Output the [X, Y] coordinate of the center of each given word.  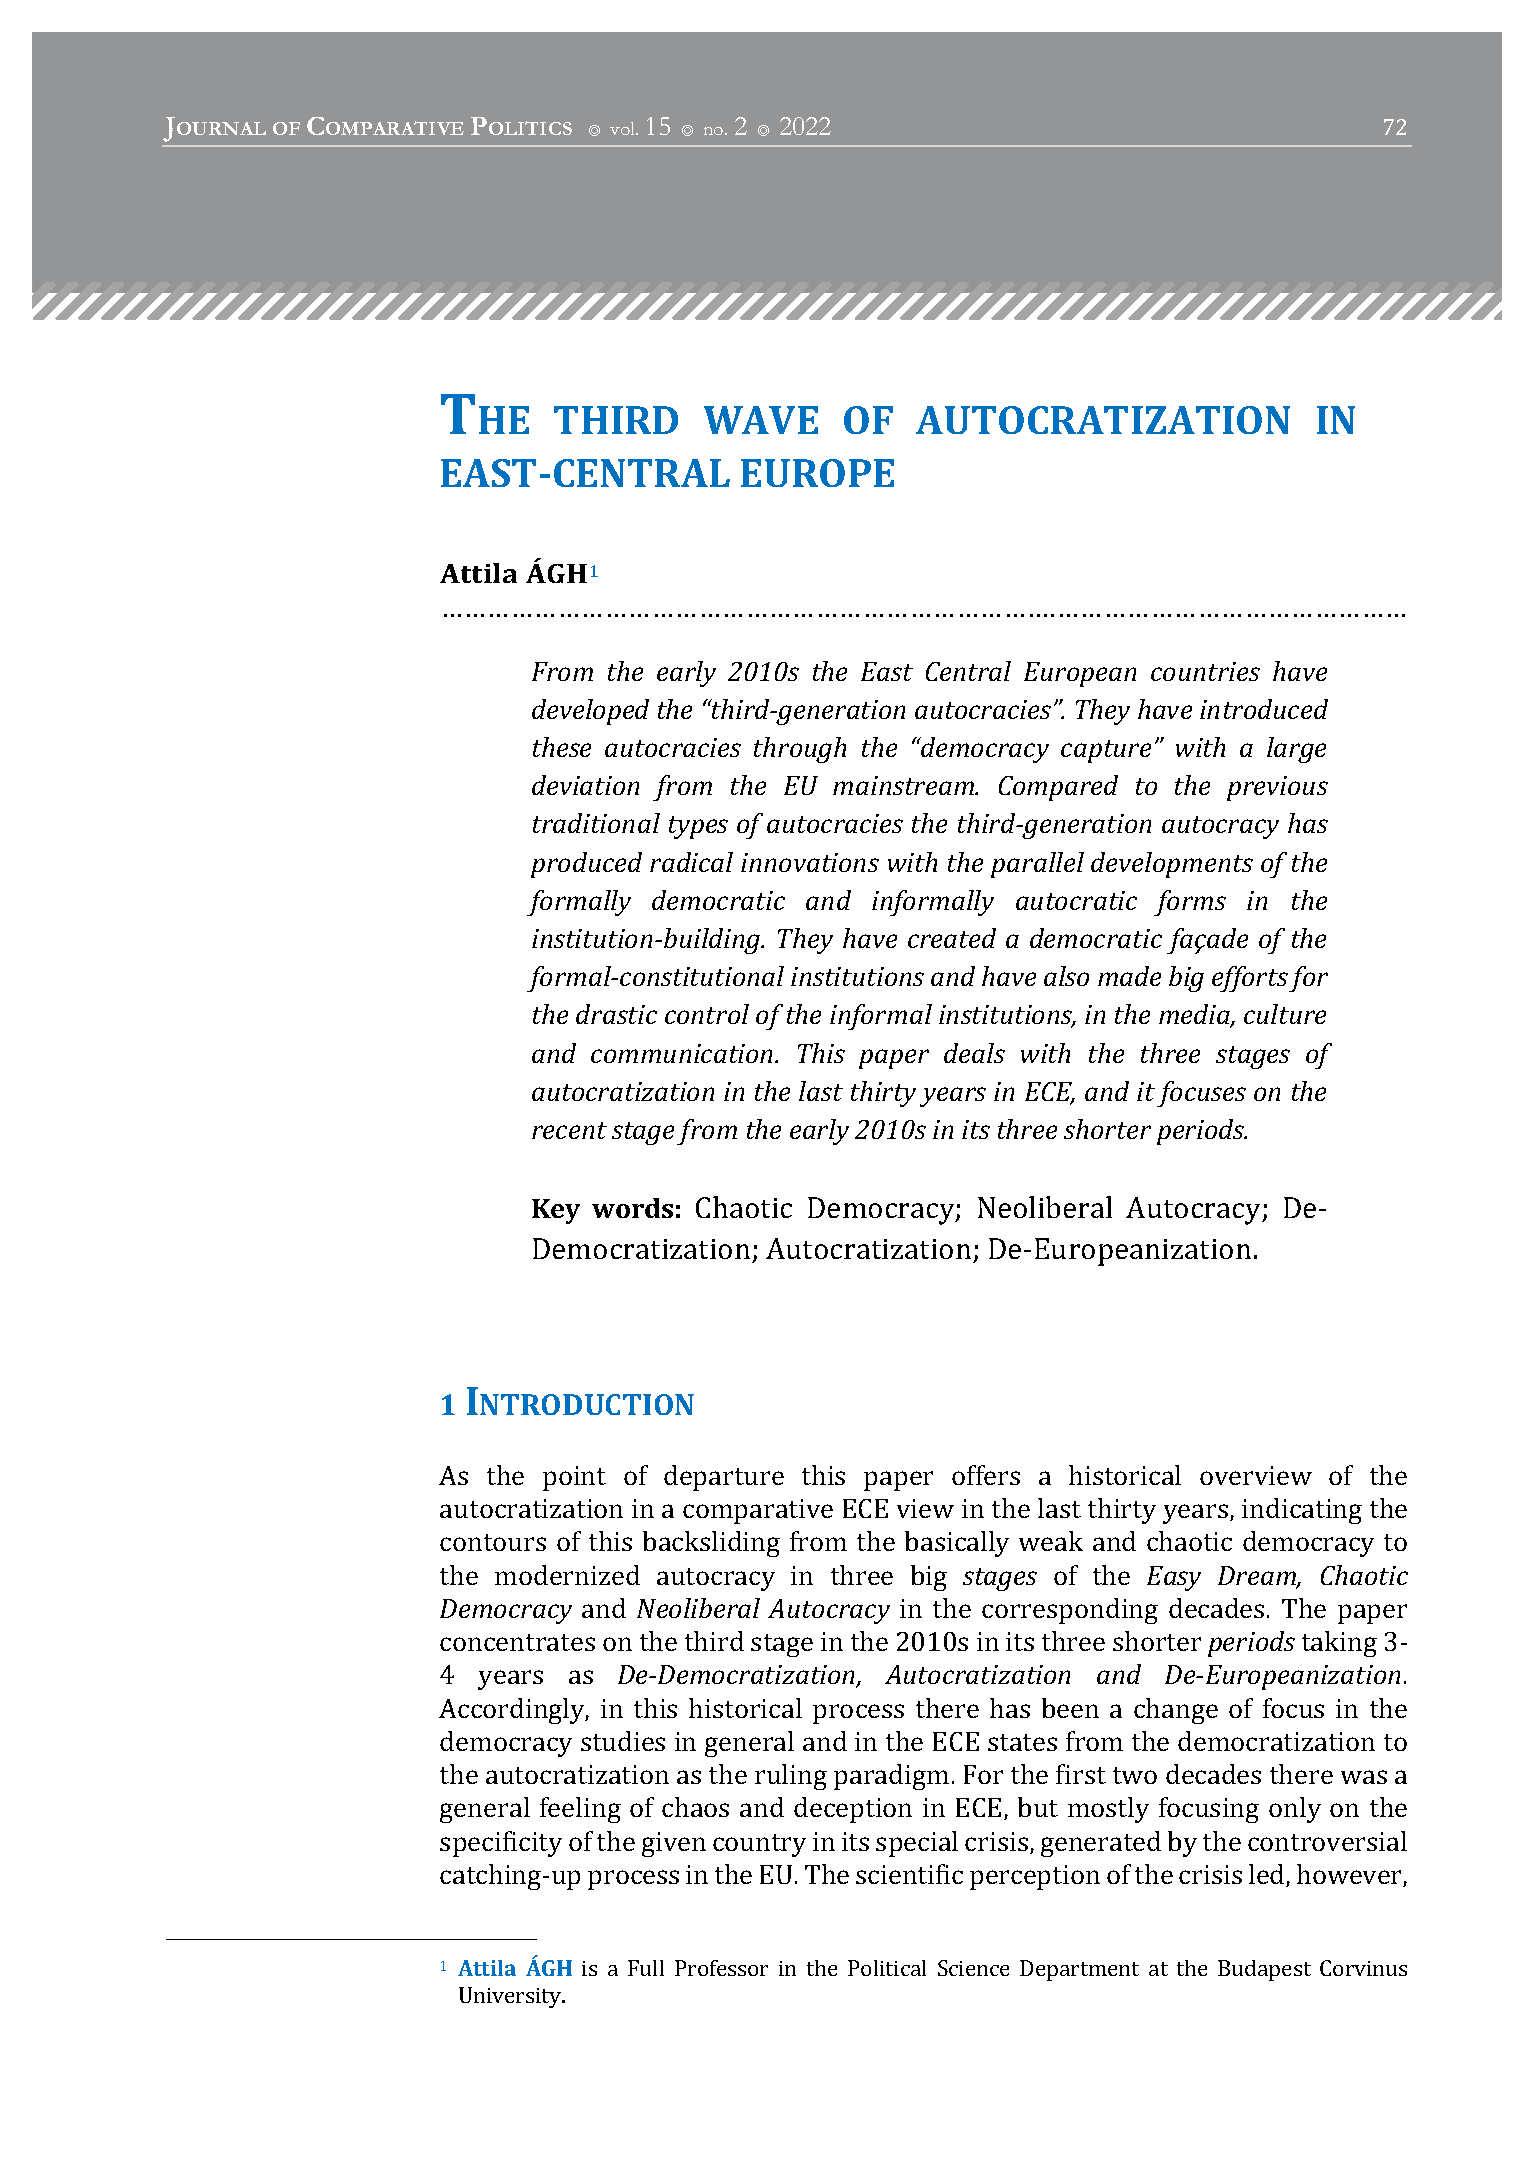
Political [887, 1968]
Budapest [1264, 1970]
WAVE [761, 420]
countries [1205, 671]
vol [624, 128]
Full [646, 1968]
